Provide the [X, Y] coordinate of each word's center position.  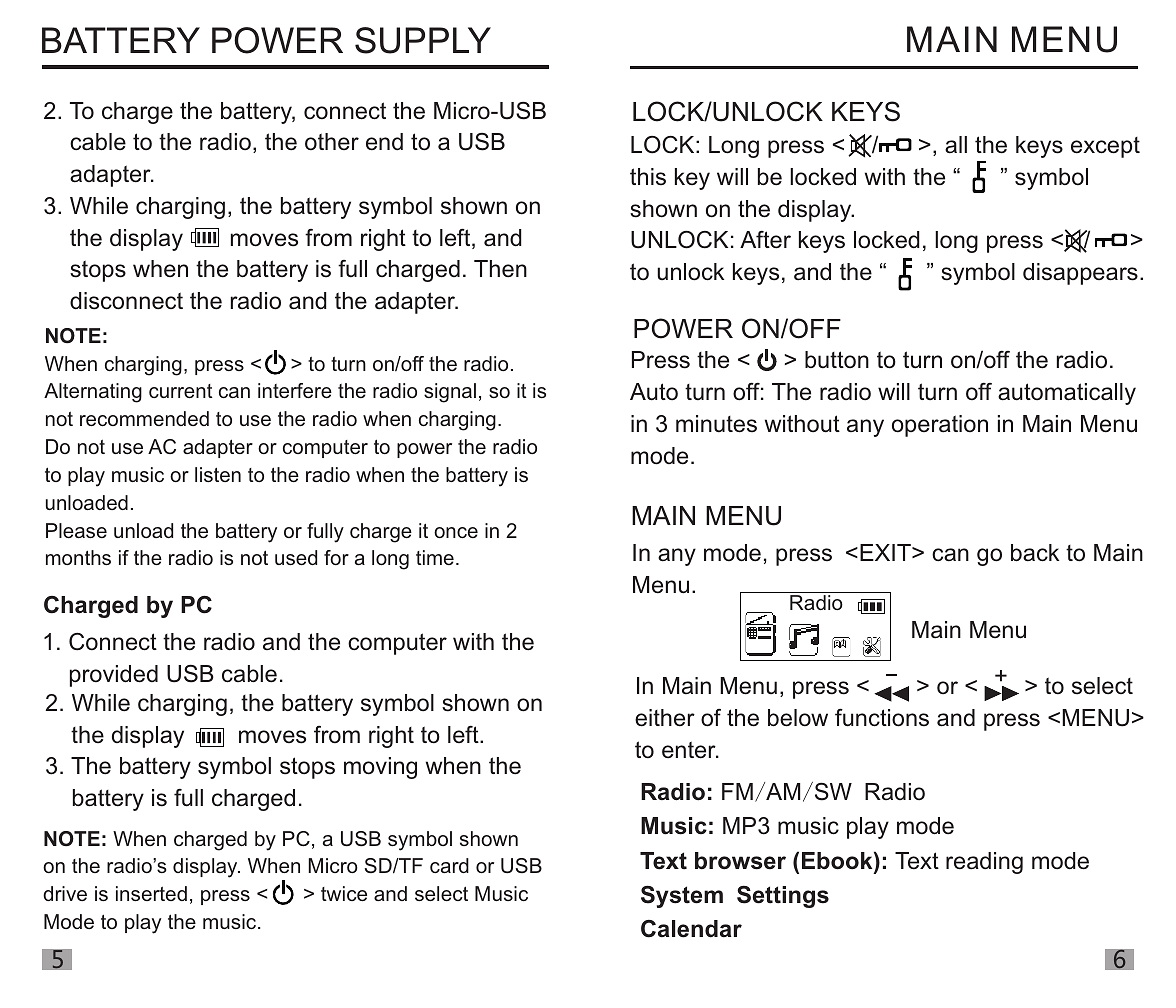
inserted [151, 893]
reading [984, 863]
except [1105, 147]
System [682, 896]
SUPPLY [423, 40]
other [332, 142]
